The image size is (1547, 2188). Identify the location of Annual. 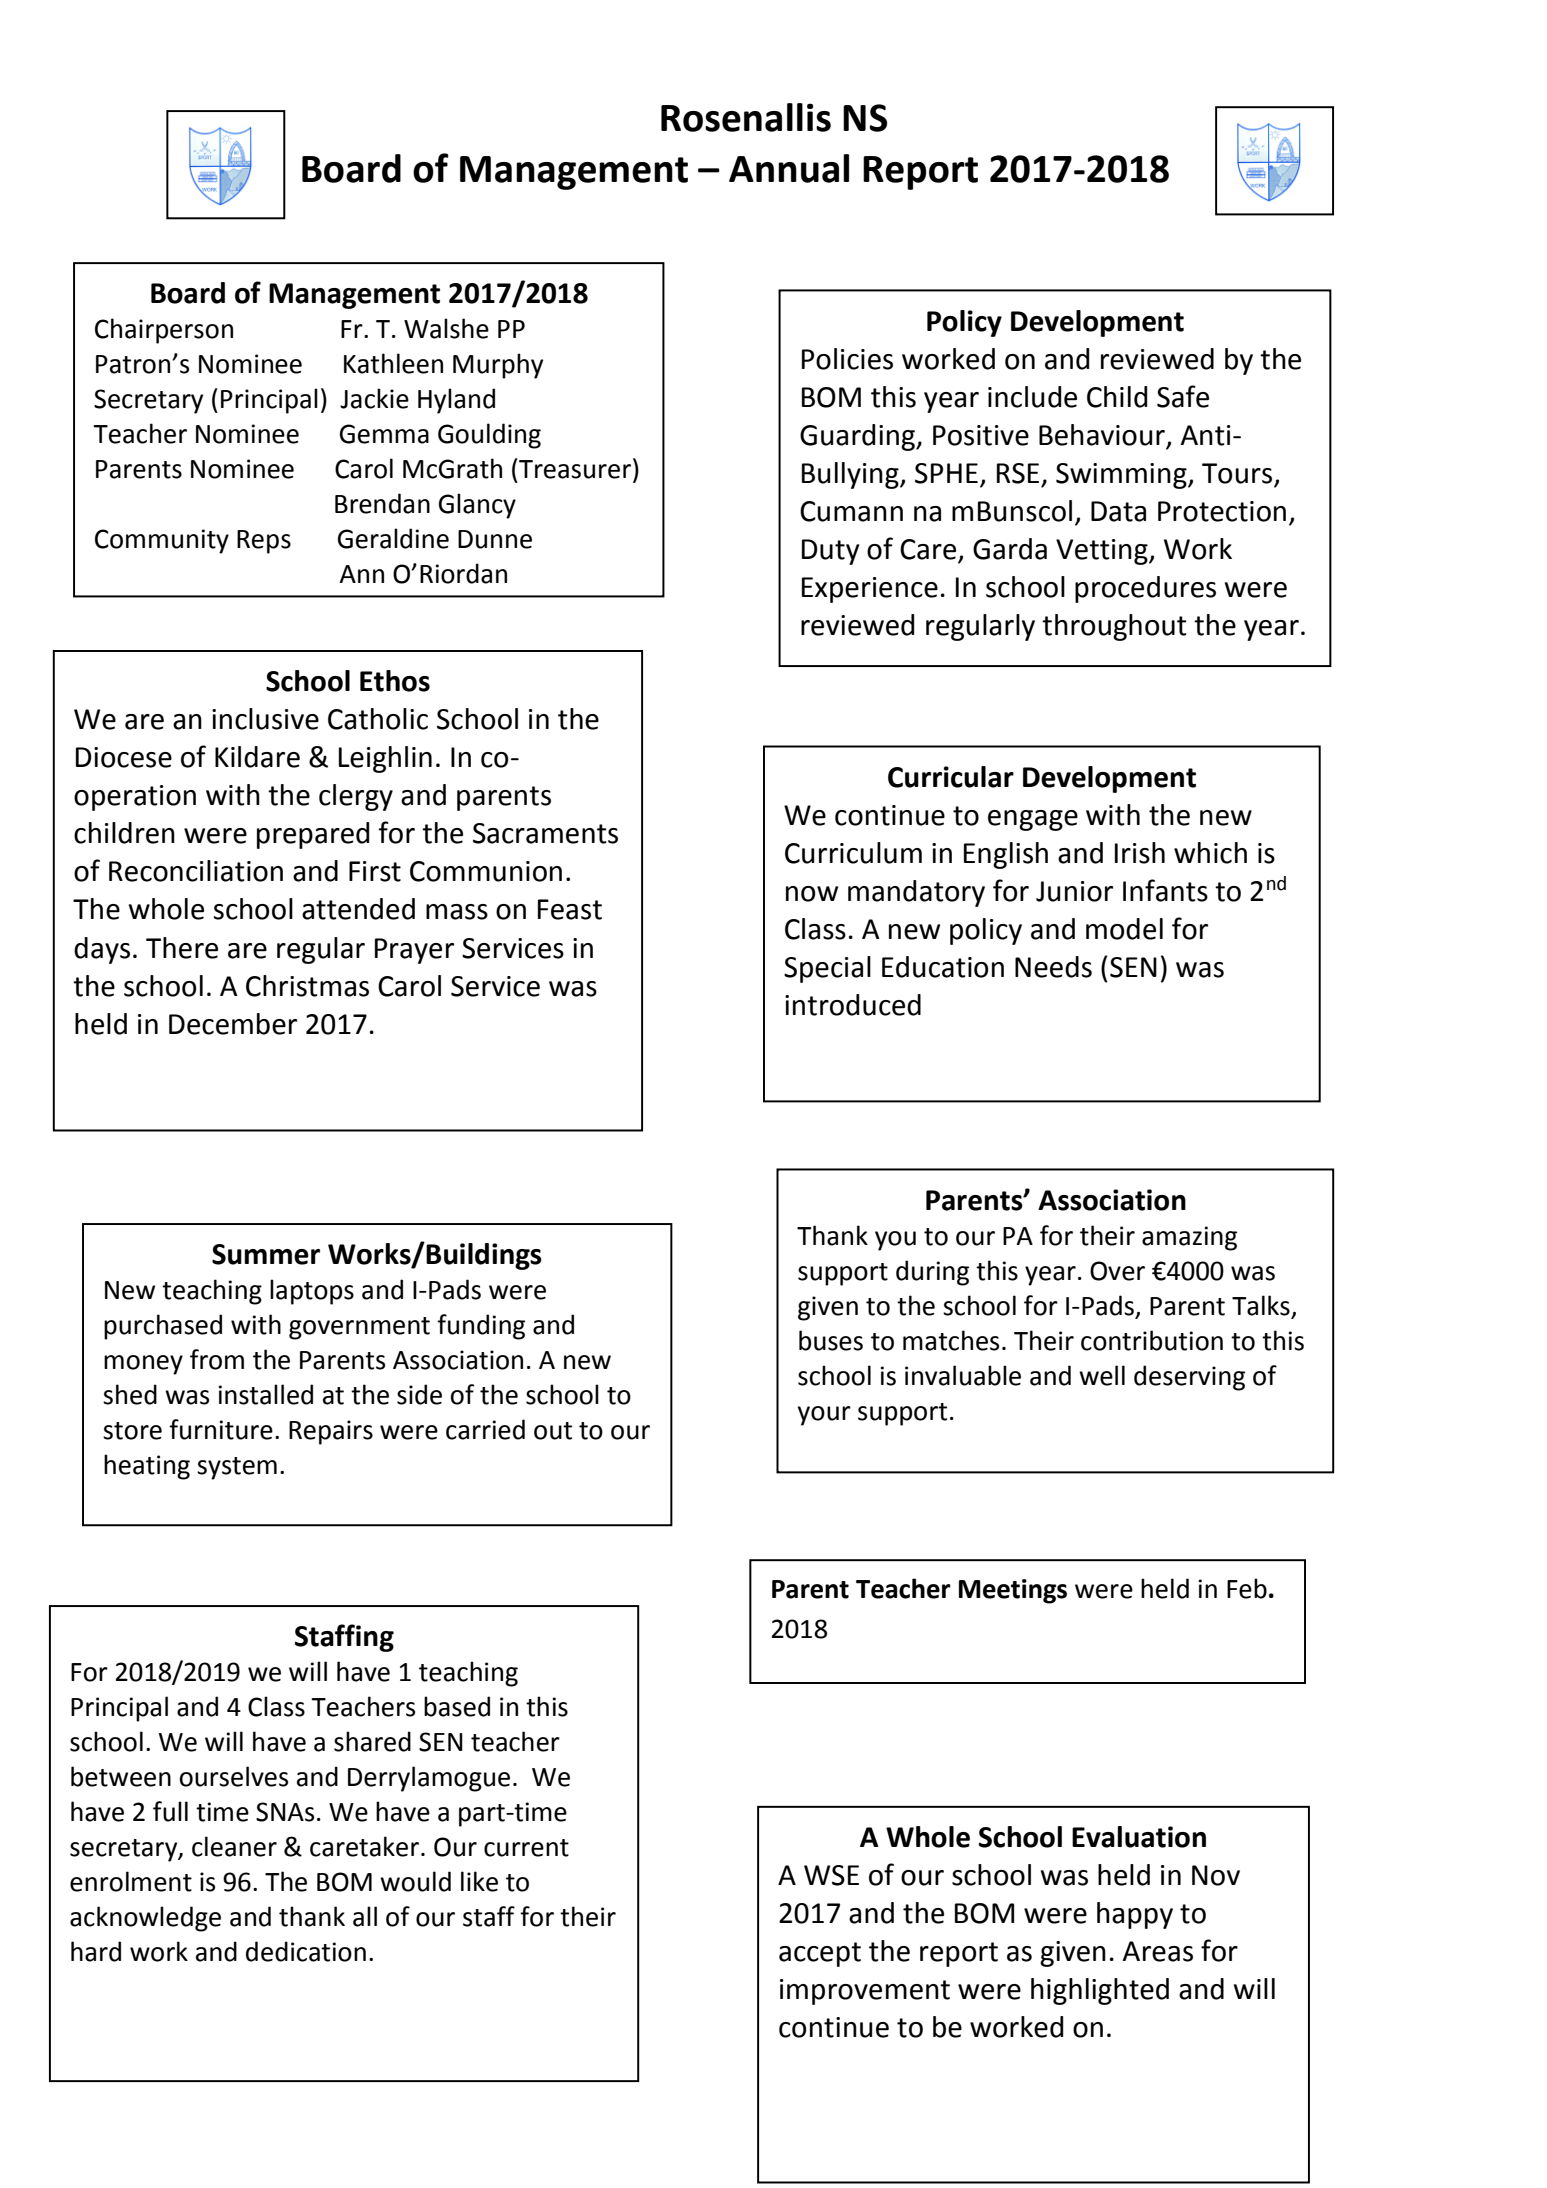
(789, 168).
